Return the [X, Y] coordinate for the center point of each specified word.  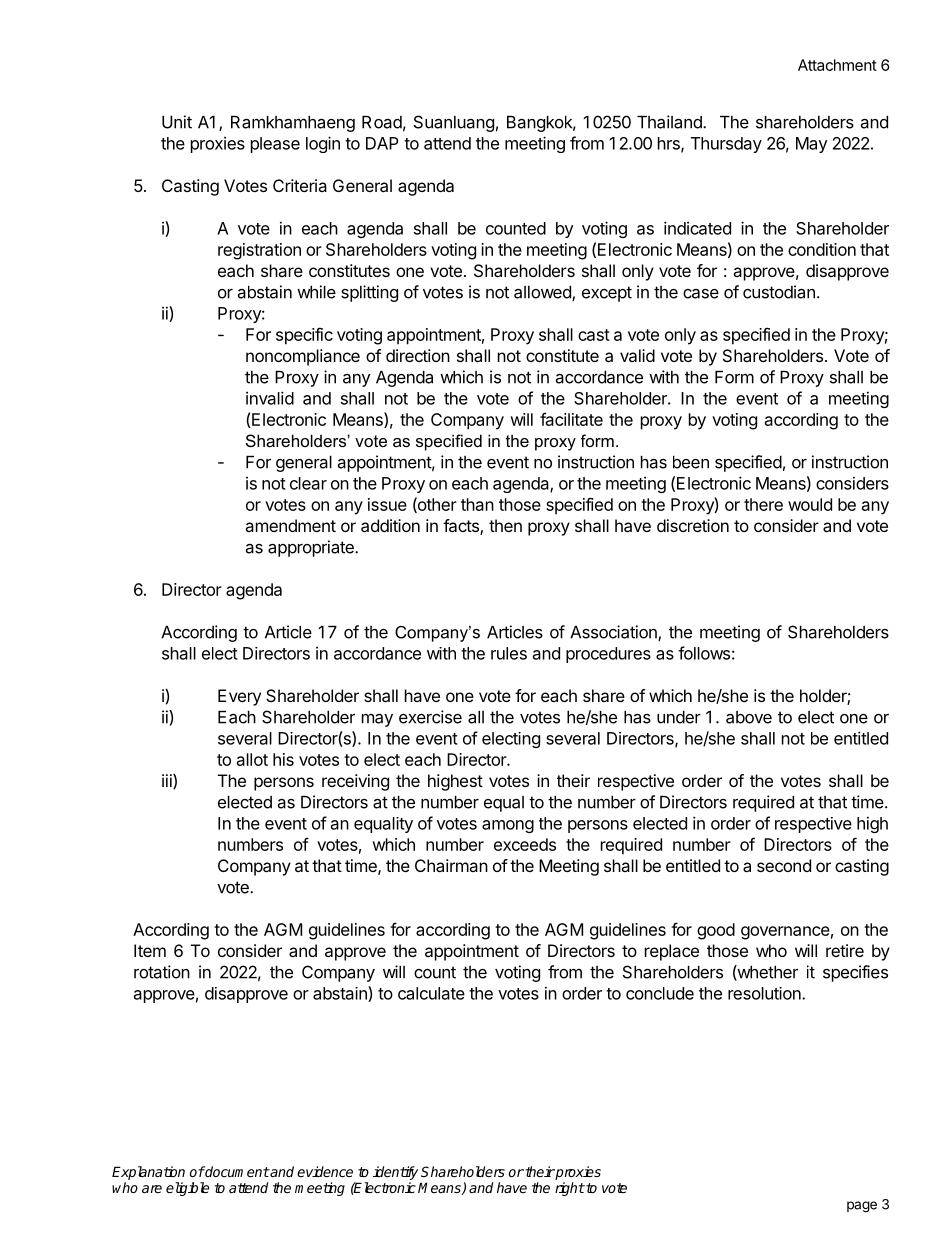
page [862, 1207]
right [570, 1189]
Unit [177, 122]
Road [382, 122]
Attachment [837, 65]
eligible [187, 1189]
